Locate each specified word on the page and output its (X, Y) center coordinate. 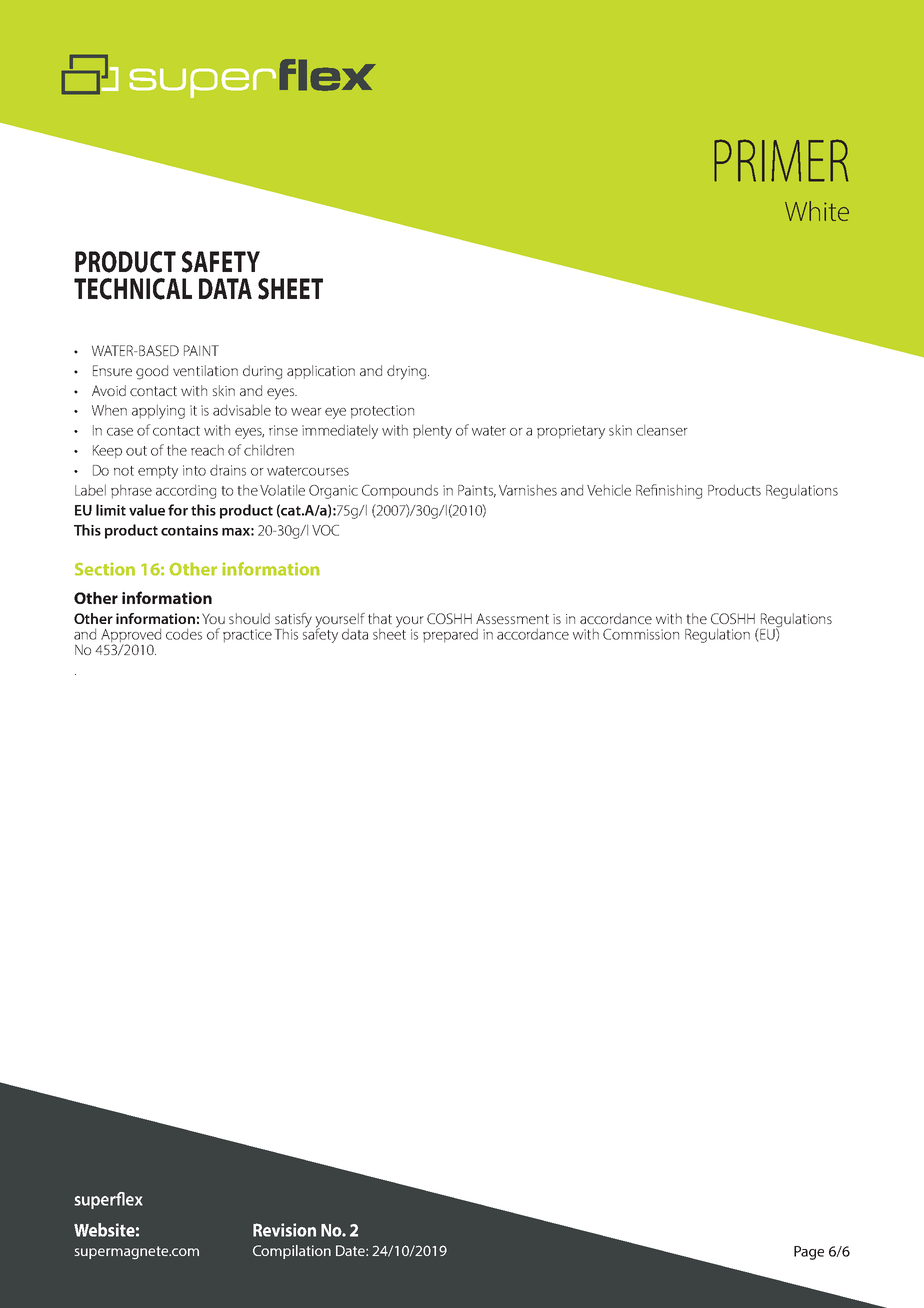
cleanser (662, 430)
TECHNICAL (133, 289)
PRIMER (781, 160)
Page (809, 1253)
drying (408, 372)
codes (184, 634)
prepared (450, 635)
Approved (131, 636)
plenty (432, 431)
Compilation (292, 1252)
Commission (641, 634)
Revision (284, 1230)
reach (207, 450)
